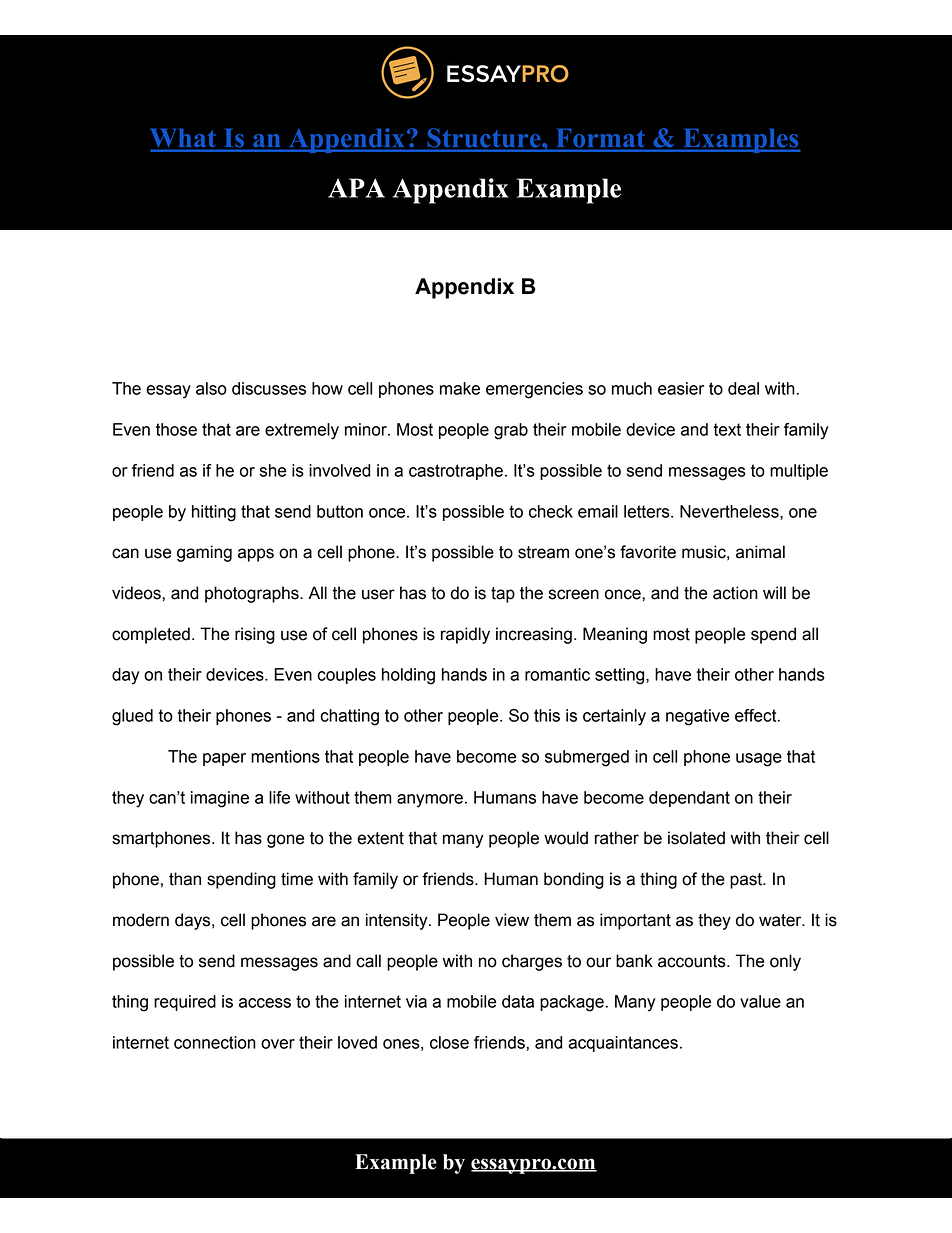  What do you see at coordinates (484, 138) in the screenshot?
I see `Structure` at bounding box center [484, 138].
